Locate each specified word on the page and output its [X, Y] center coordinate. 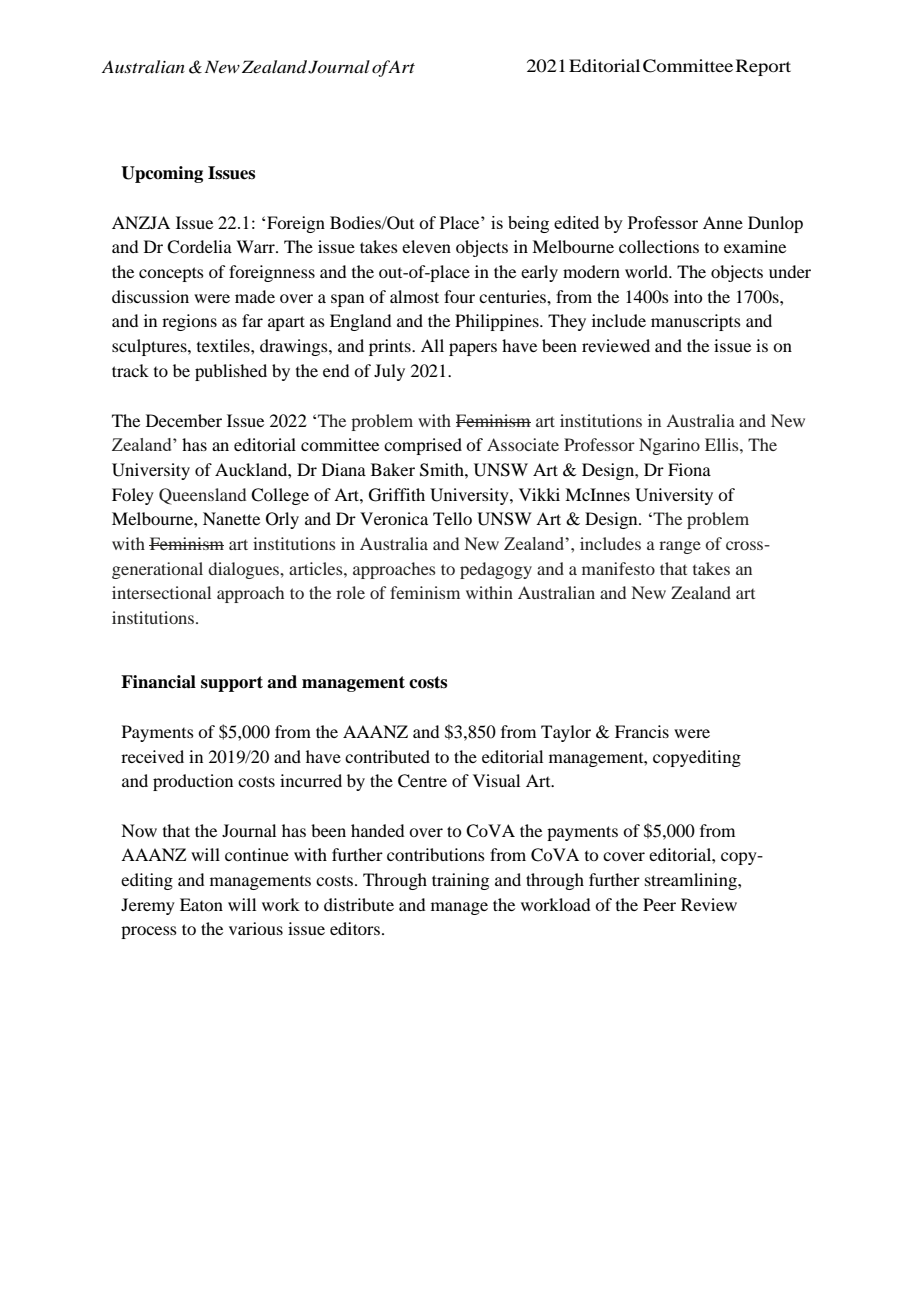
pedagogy [496, 570]
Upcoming [162, 174]
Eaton [201, 904]
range [680, 547]
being [528, 224]
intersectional [161, 592]
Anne [723, 222]
